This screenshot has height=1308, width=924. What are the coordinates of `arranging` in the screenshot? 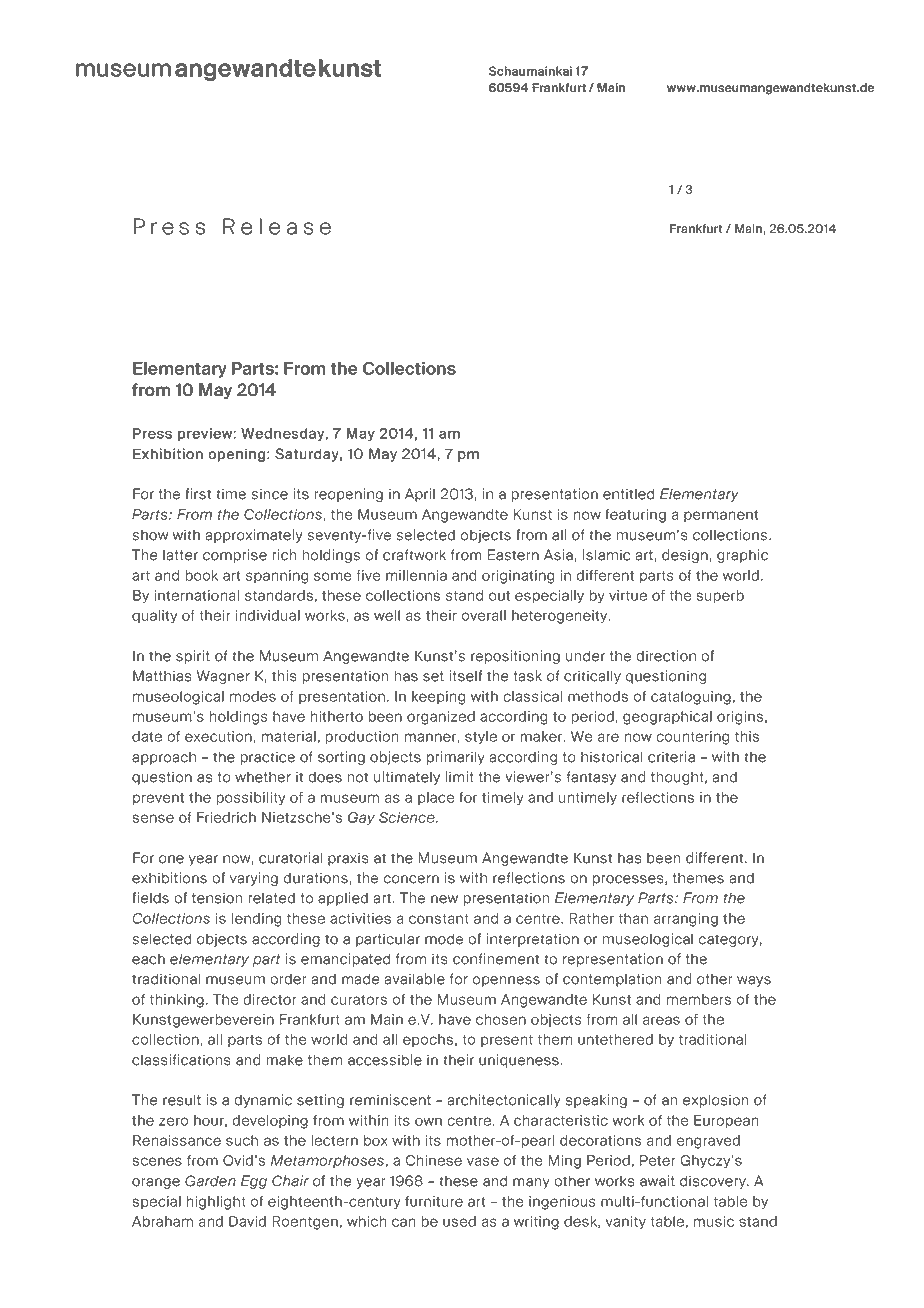 It's located at (686, 920).
